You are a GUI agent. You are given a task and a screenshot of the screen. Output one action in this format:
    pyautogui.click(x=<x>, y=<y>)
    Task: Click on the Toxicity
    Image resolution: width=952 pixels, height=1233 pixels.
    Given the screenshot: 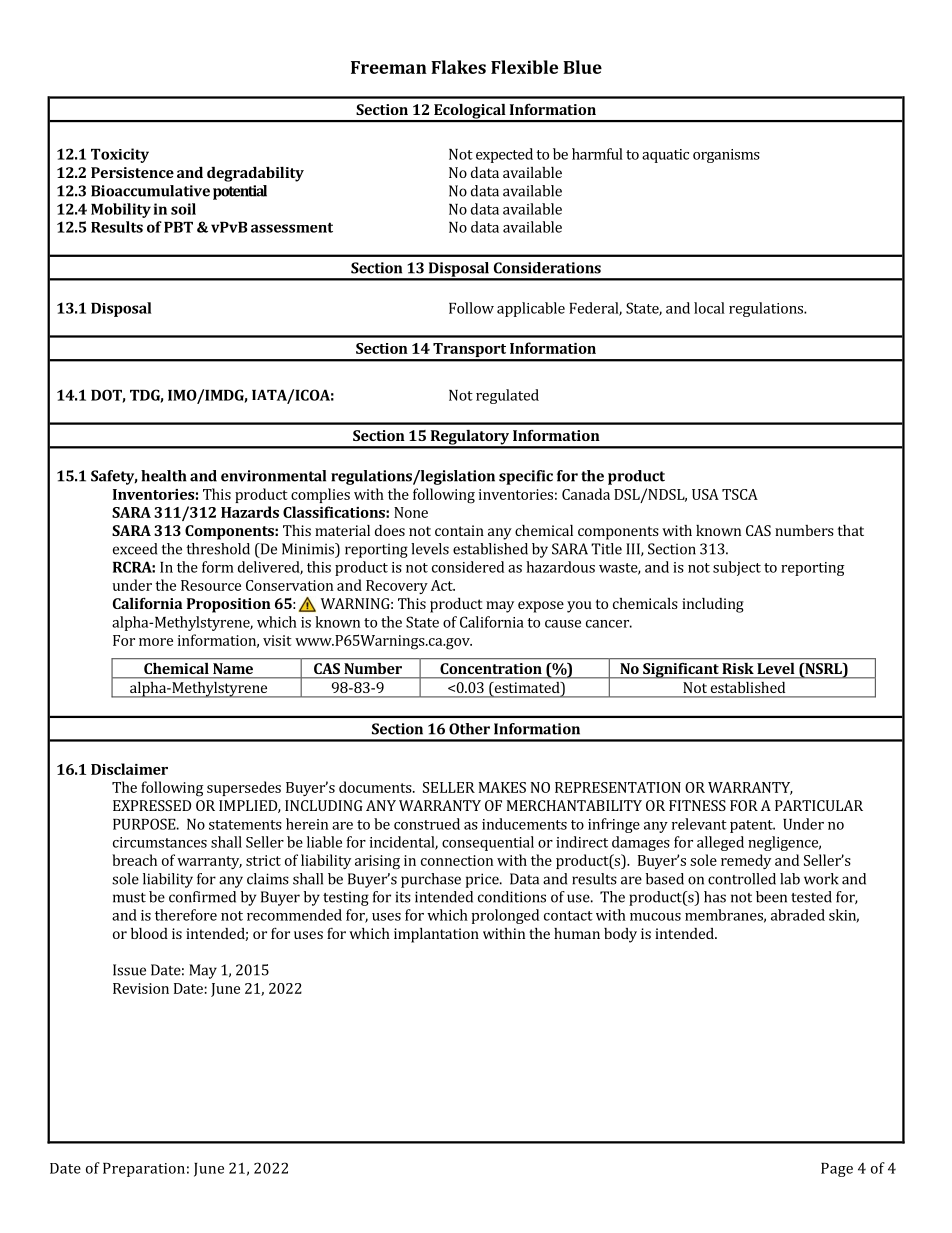 What is the action you would take?
    pyautogui.click(x=120, y=155)
